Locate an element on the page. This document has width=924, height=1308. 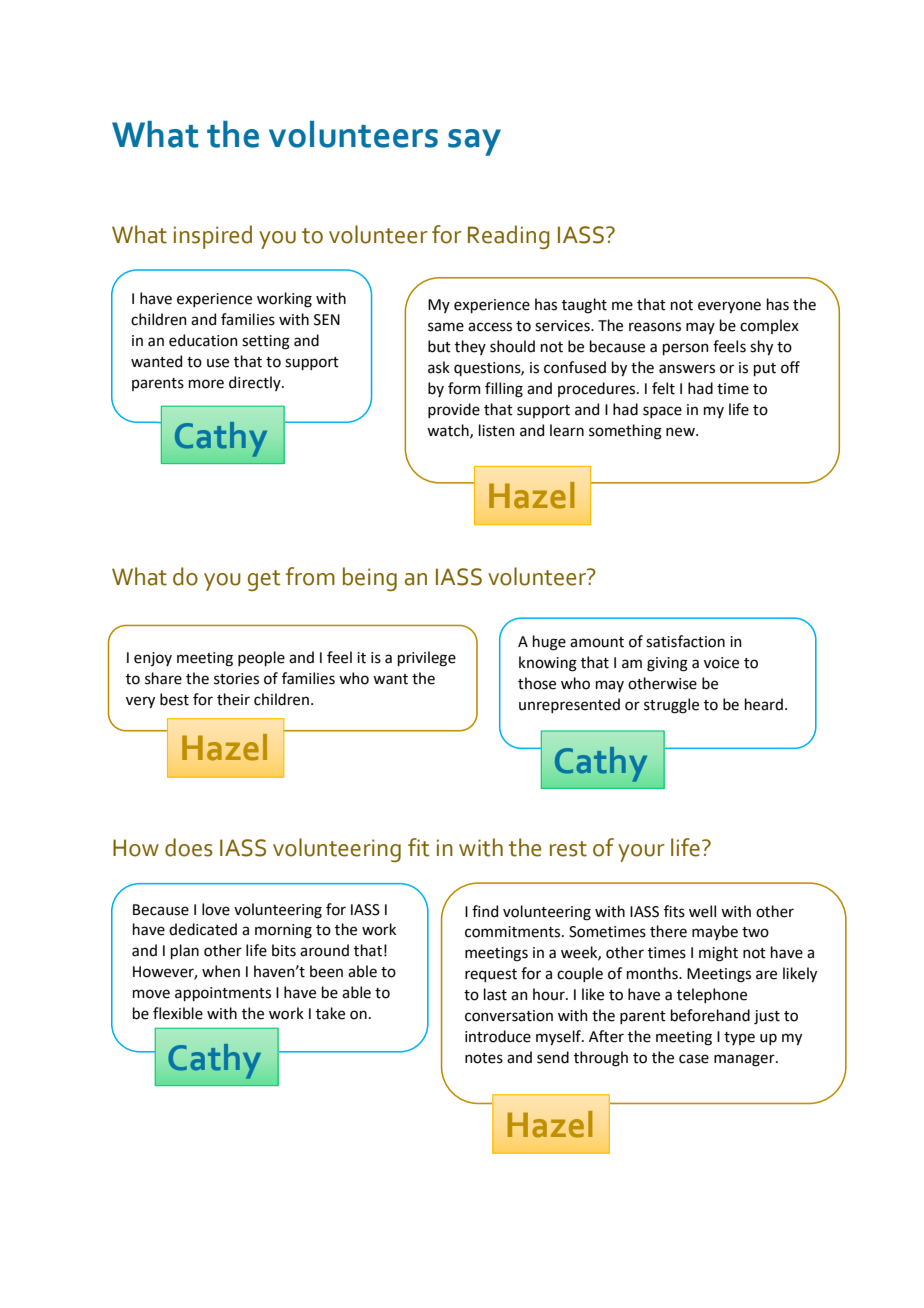
appointments is located at coordinates (223, 994).
